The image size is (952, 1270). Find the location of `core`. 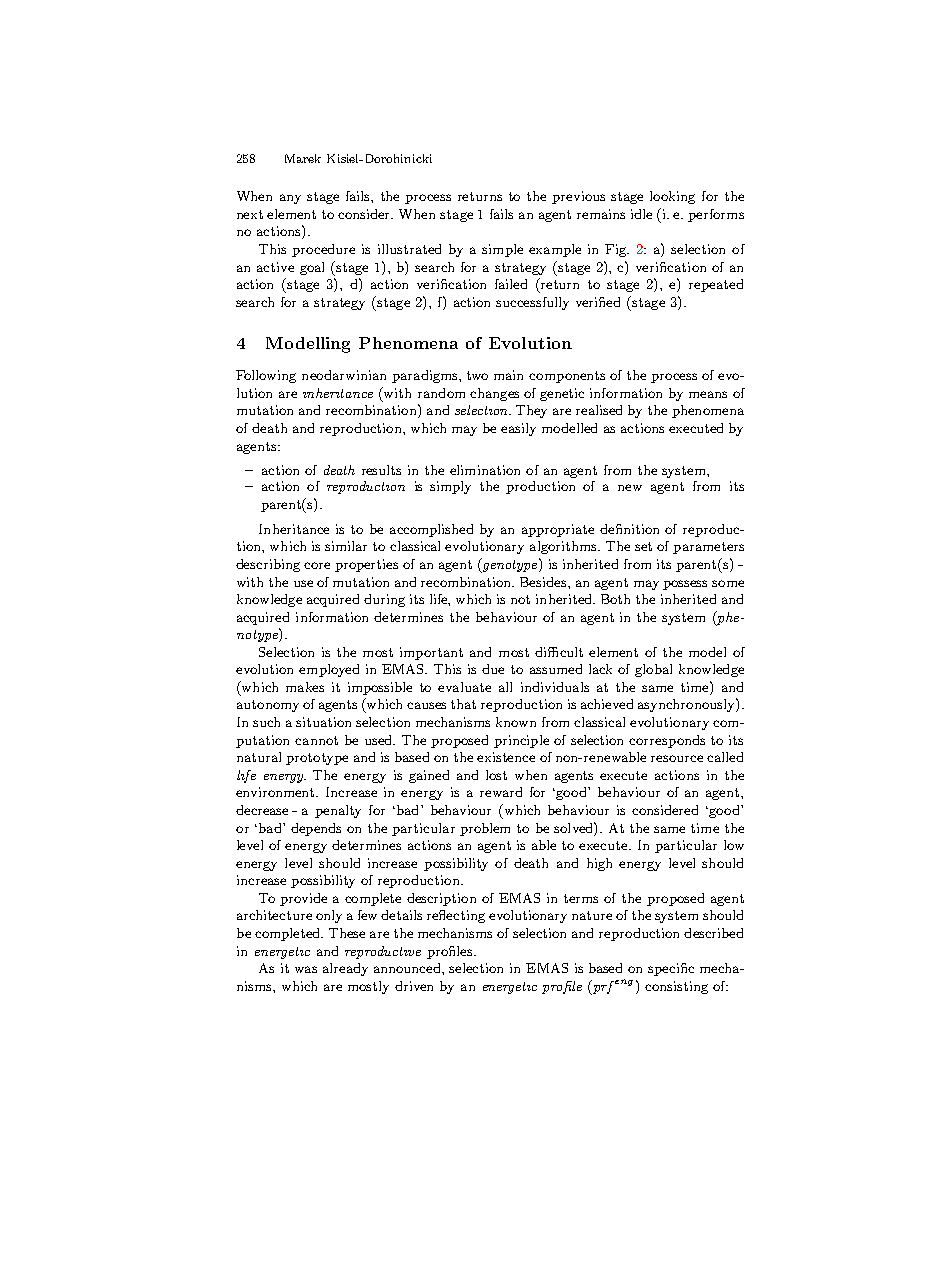

core is located at coordinates (317, 565).
